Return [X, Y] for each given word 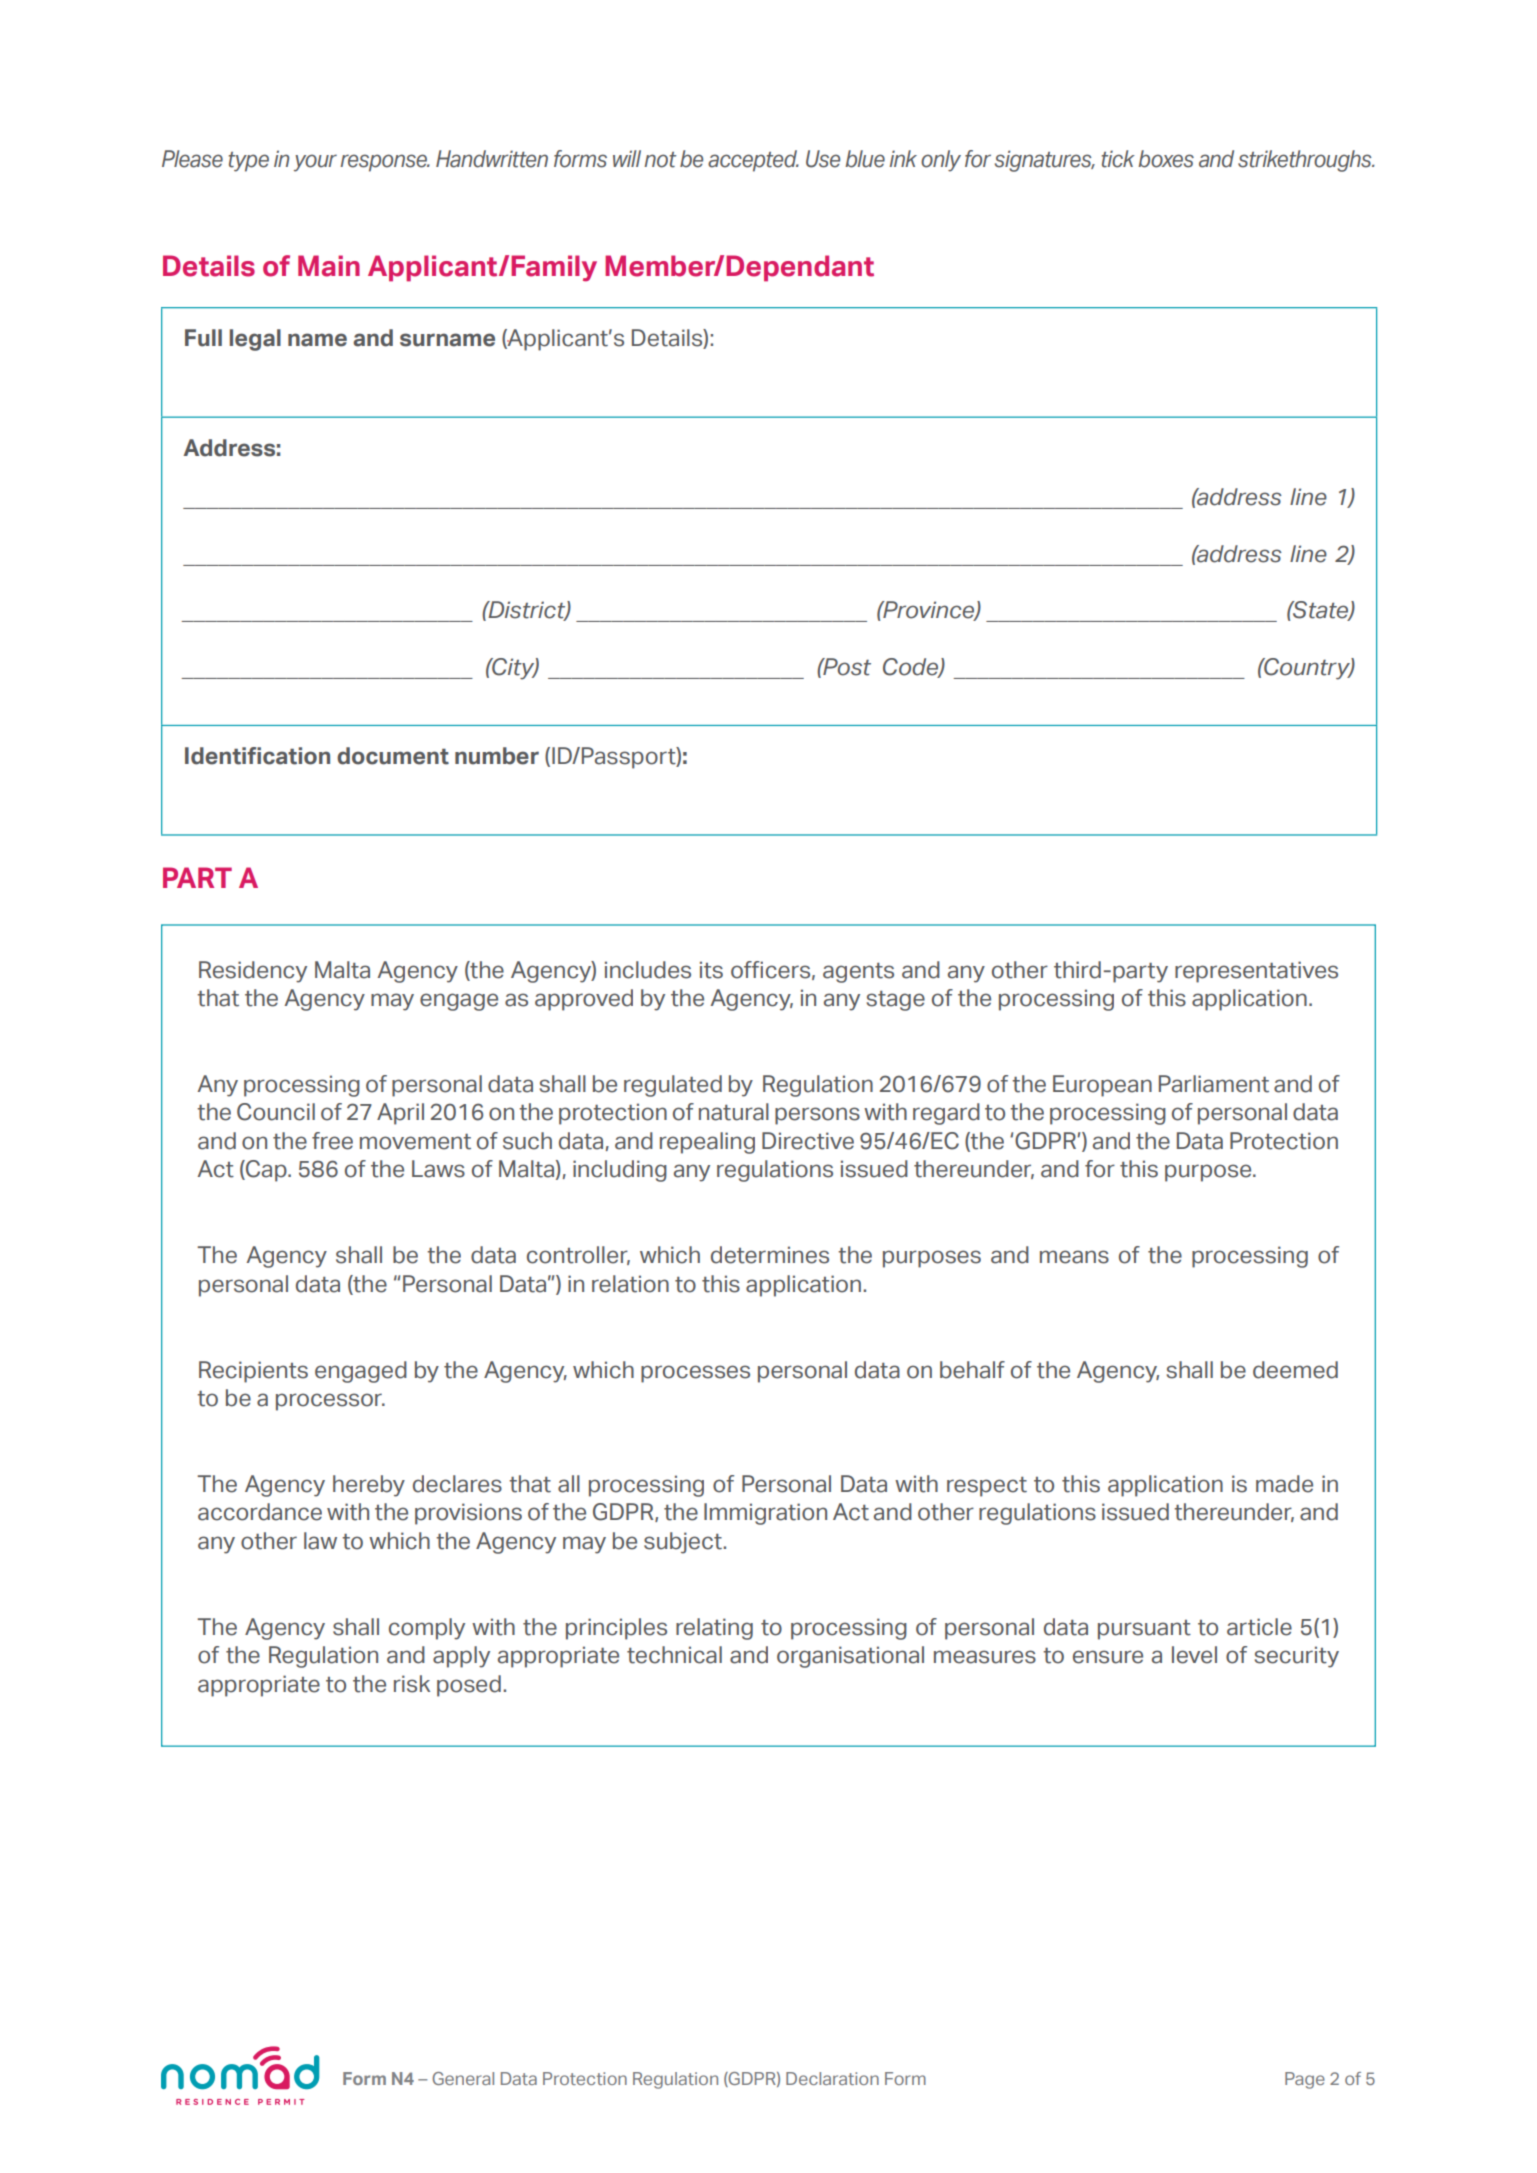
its [711, 970]
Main [329, 266]
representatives [1256, 972]
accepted [753, 161]
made [1284, 1484]
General [463, 2078]
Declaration [832, 2078]
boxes [1166, 159]
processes [695, 1374]
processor [330, 1402]
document [393, 756]
